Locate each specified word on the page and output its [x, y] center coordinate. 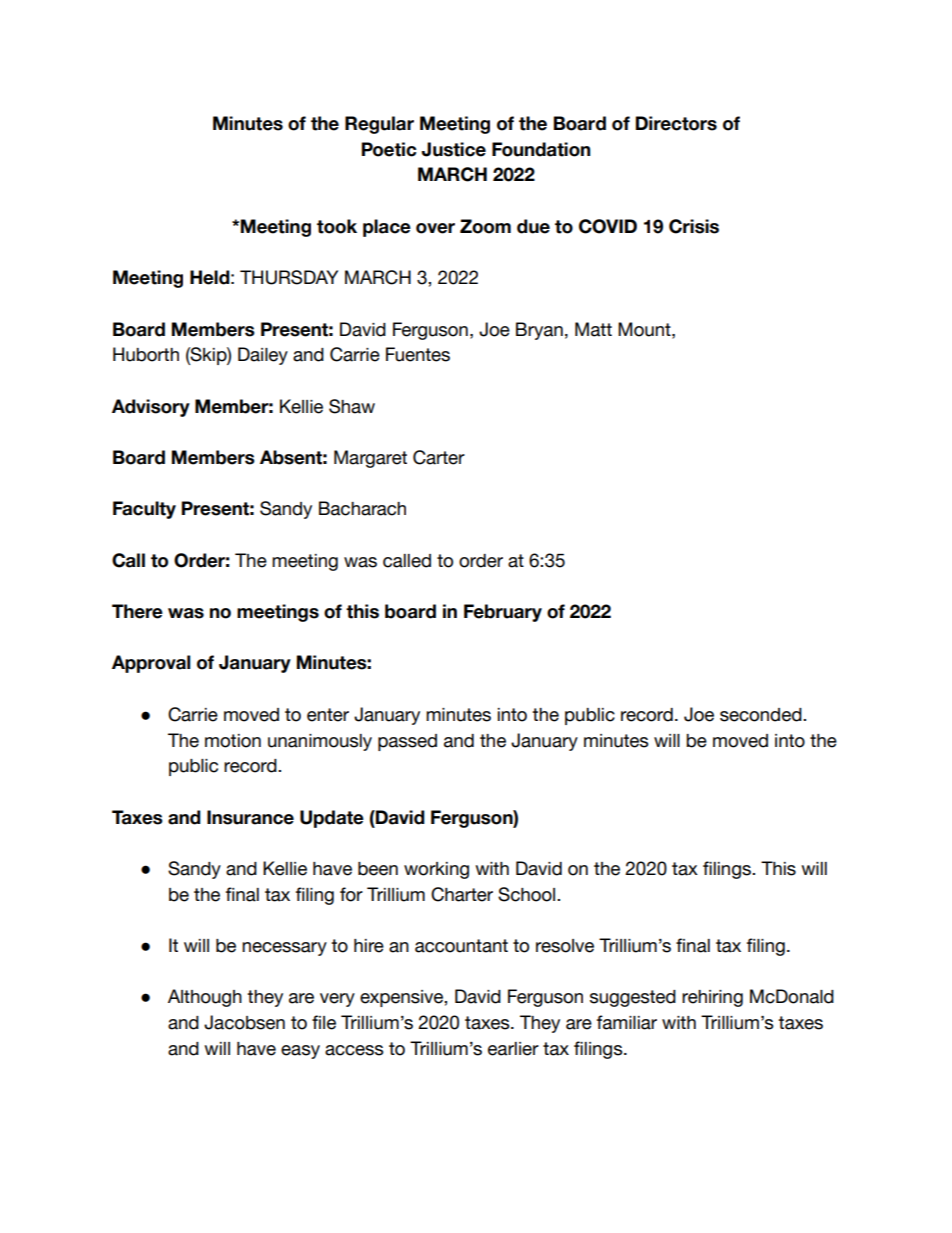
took [337, 226]
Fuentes [418, 354]
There [137, 611]
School [528, 894]
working [436, 870]
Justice [454, 149]
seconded [762, 715]
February [503, 613]
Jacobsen [244, 1022]
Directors [676, 123]
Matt [593, 329]
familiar [627, 1022]
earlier [513, 1049]
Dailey [263, 356]
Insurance [250, 817]
